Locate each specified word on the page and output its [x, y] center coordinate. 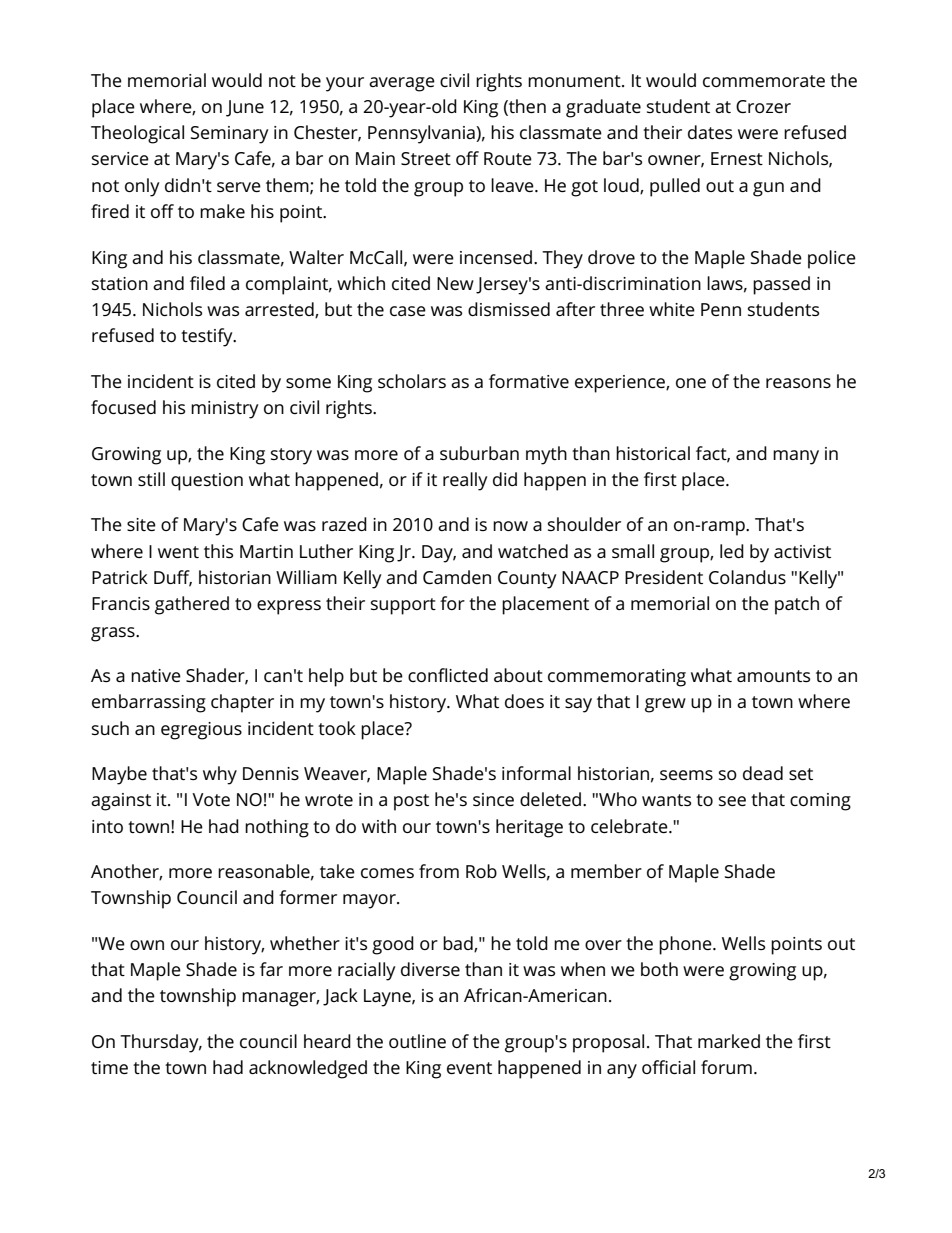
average [402, 84]
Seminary [229, 135]
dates [710, 132]
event [469, 1068]
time [109, 1067]
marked [729, 1041]
